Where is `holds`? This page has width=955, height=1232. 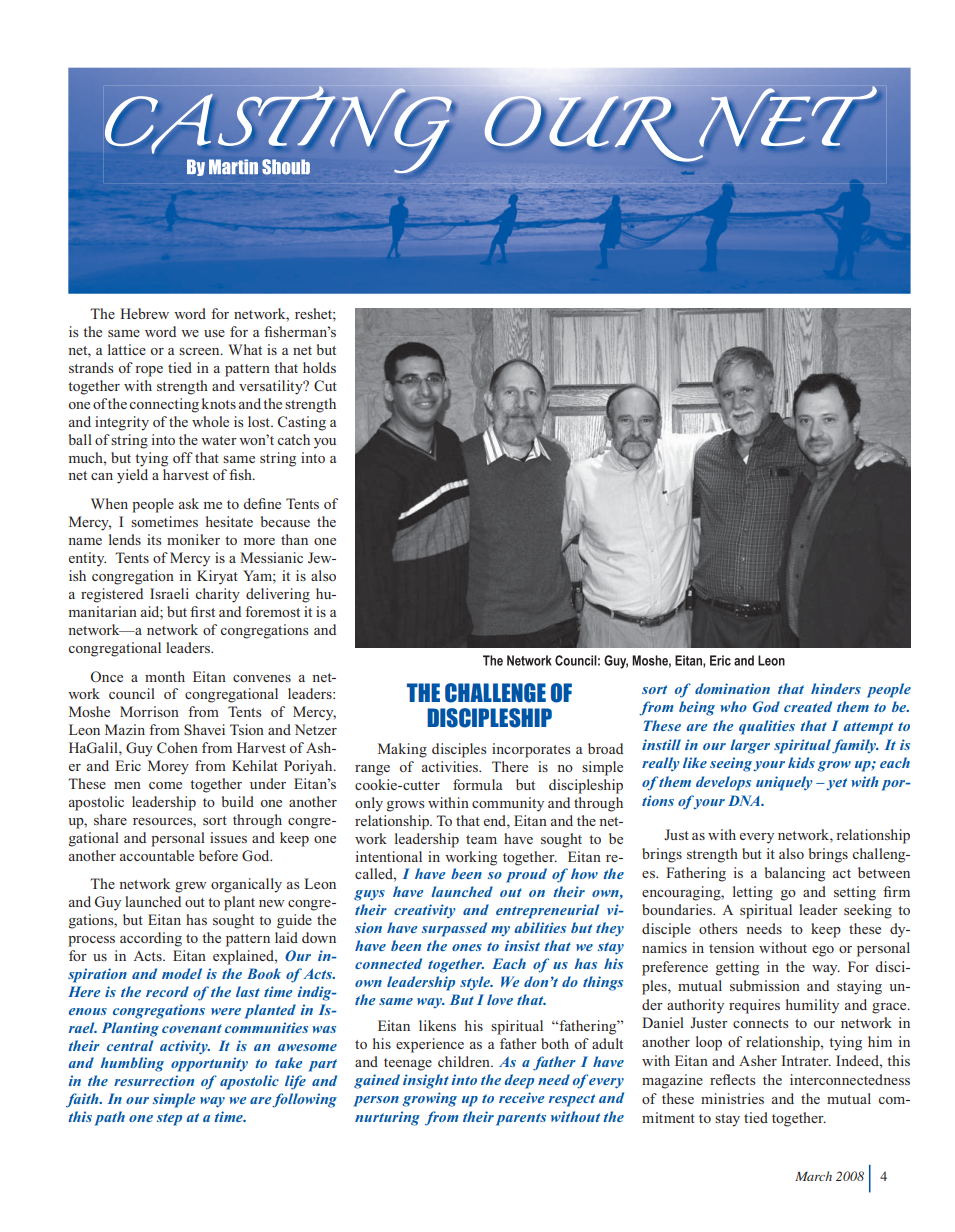 holds is located at coordinates (319, 367).
